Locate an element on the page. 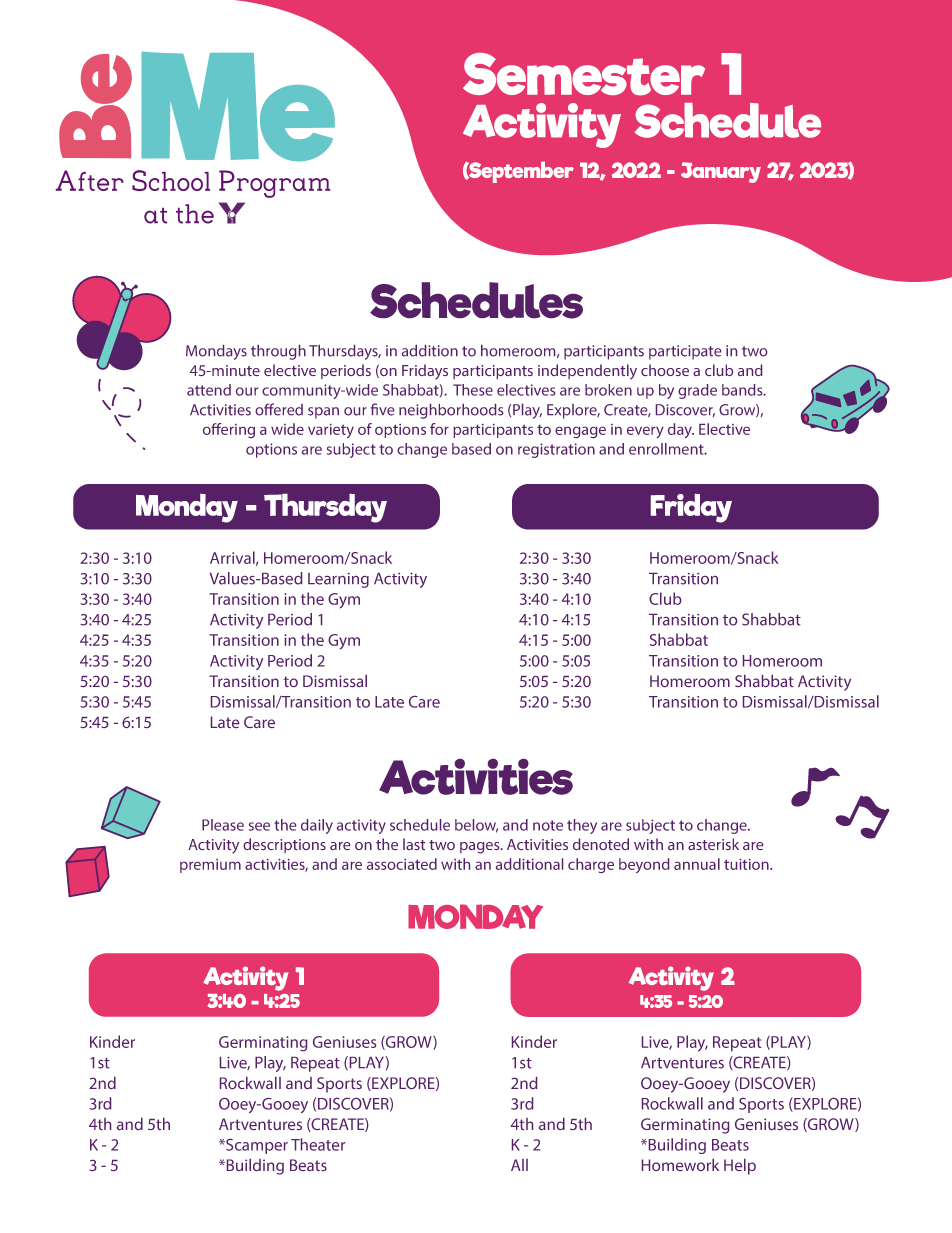  below is located at coordinates (476, 826).
